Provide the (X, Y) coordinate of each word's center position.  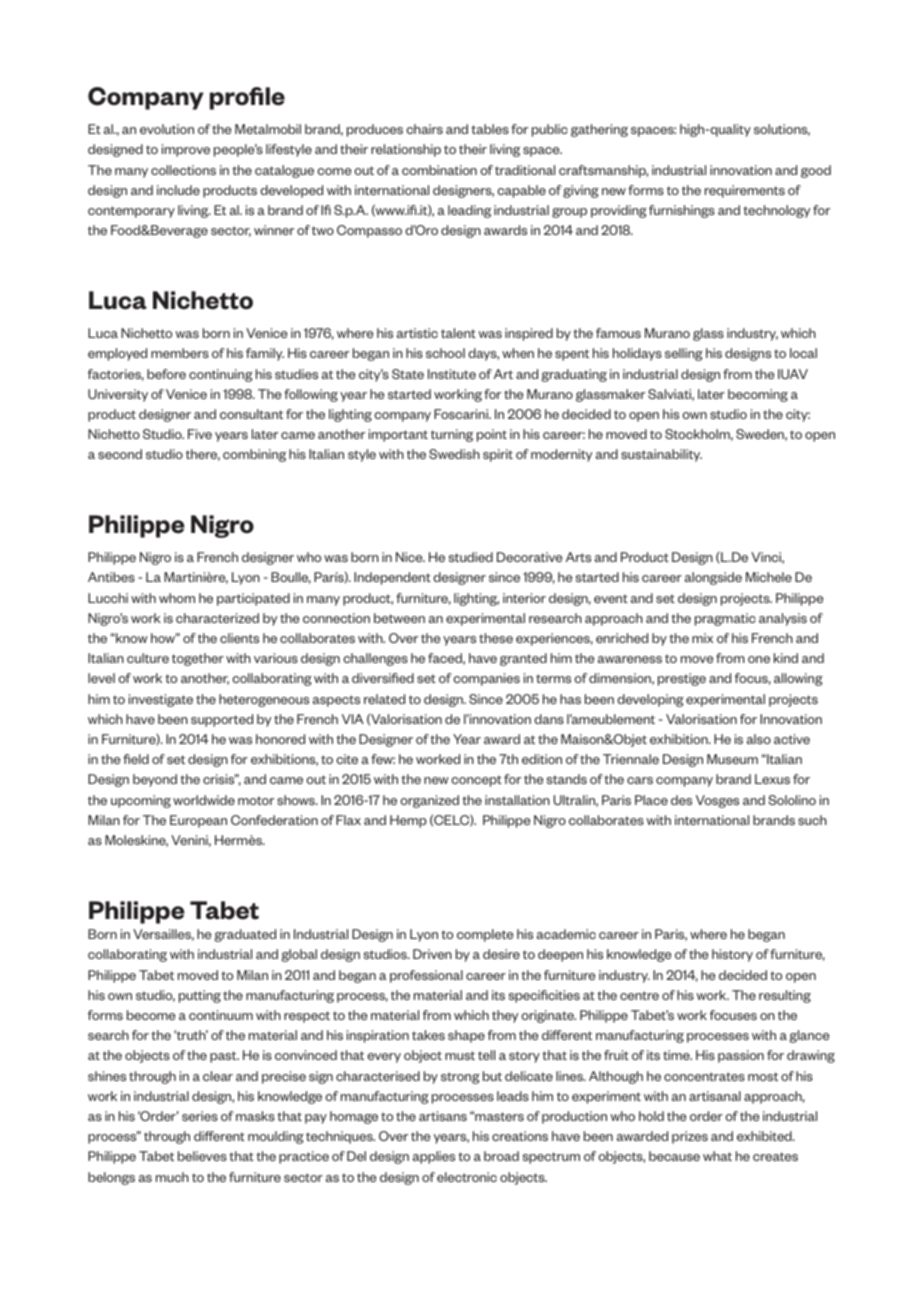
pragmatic (725, 619)
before (166, 374)
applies (434, 1157)
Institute (452, 374)
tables (490, 129)
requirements (745, 191)
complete (485, 935)
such (812, 820)
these (496, 638)
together (198, 659)
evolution (167, 129)
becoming (758, 395)
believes (202, 1156)
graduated (245, 935)
